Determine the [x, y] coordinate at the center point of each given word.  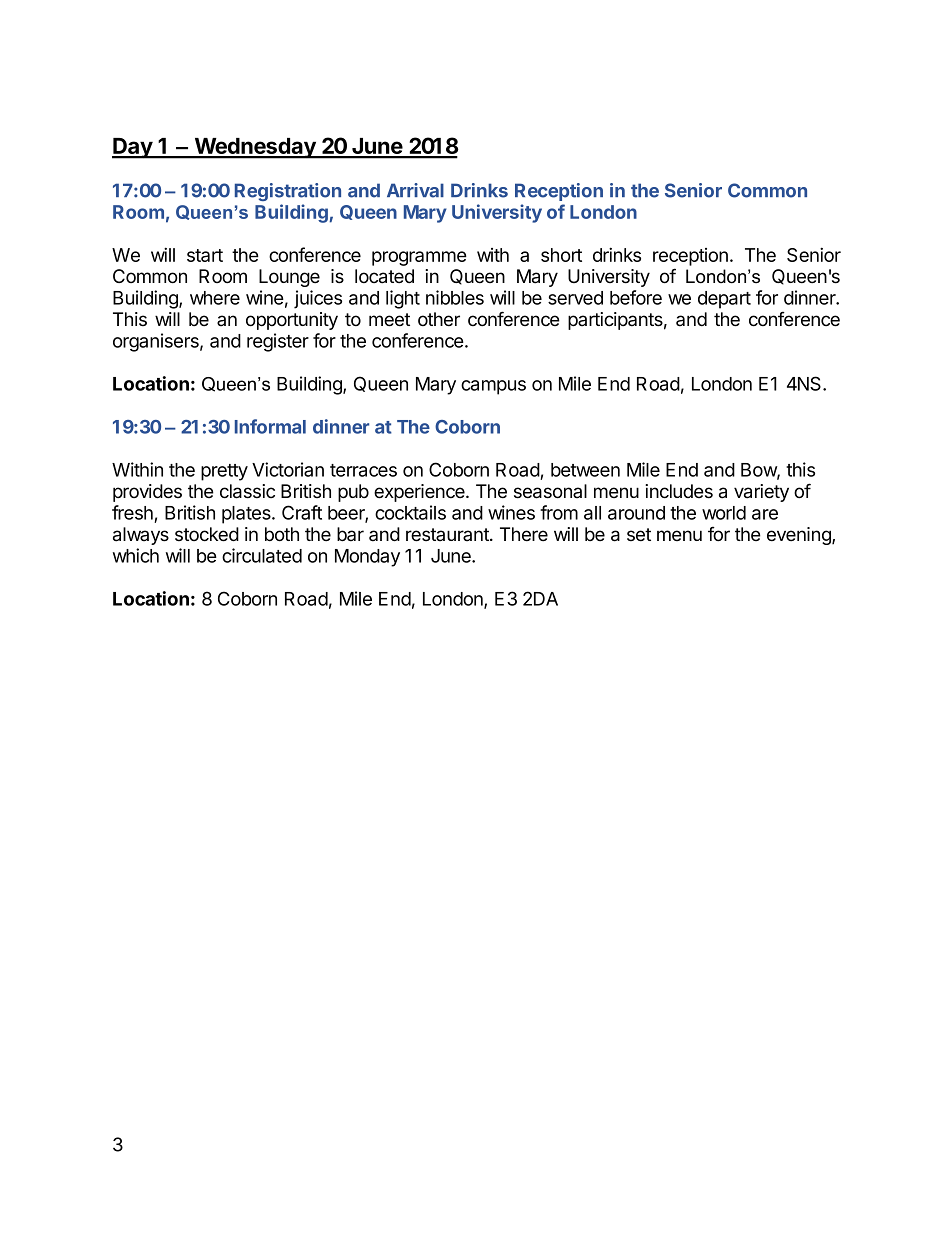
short [561, 255]
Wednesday [255, 148]
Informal [270, 426]
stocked [207, 534]
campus [493, 387]
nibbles [455, 297]
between [585, 470]
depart [724, 300]
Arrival [415, 190]
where [215, 298]
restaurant [448, 535]
